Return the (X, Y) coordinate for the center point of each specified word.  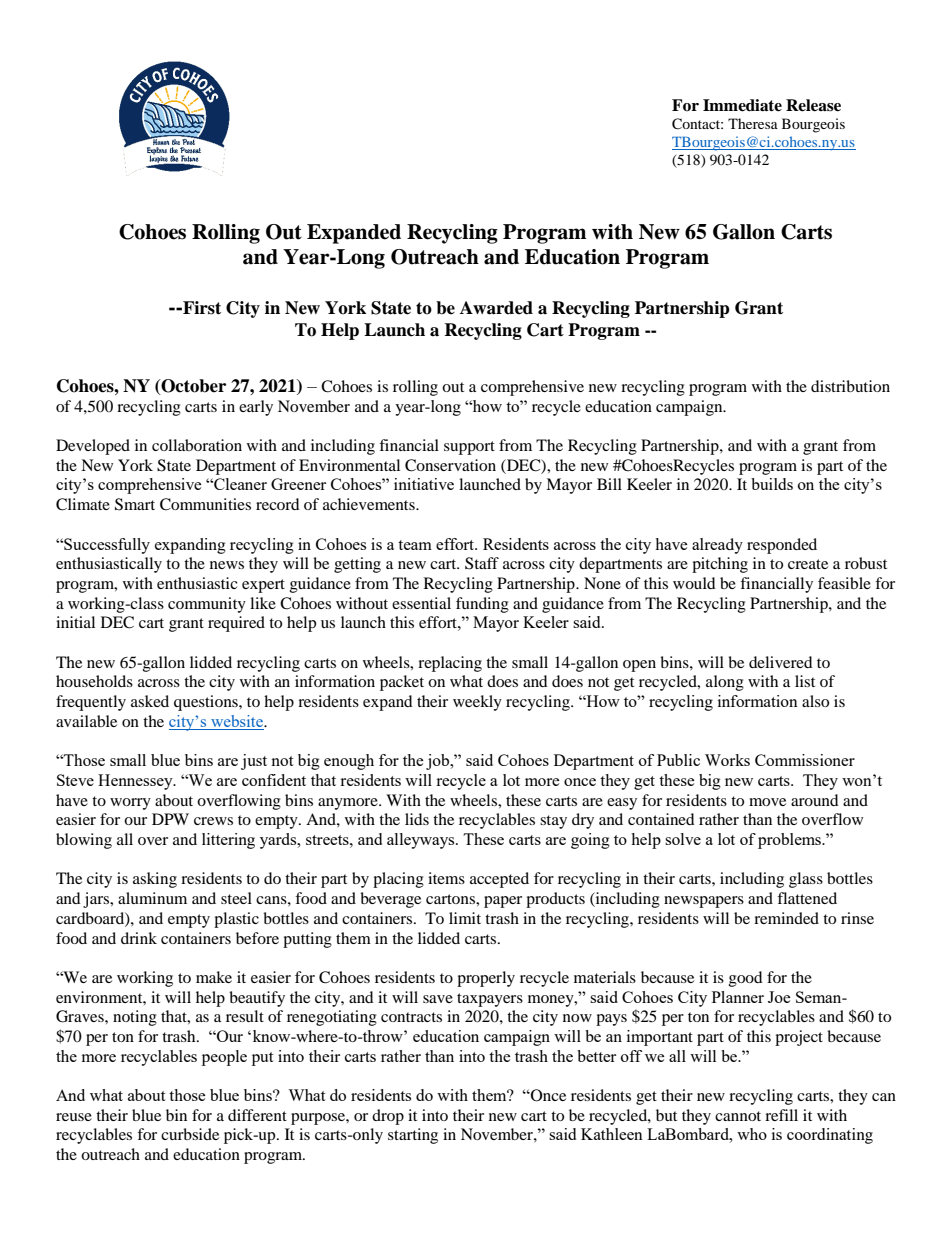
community (207, 605)
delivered (781, 662)
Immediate (742, 105)
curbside (190, 1134)
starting (413, 1136)
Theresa (753, 123)
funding (482, 605)
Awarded (496, 308)
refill (781, 1115)
